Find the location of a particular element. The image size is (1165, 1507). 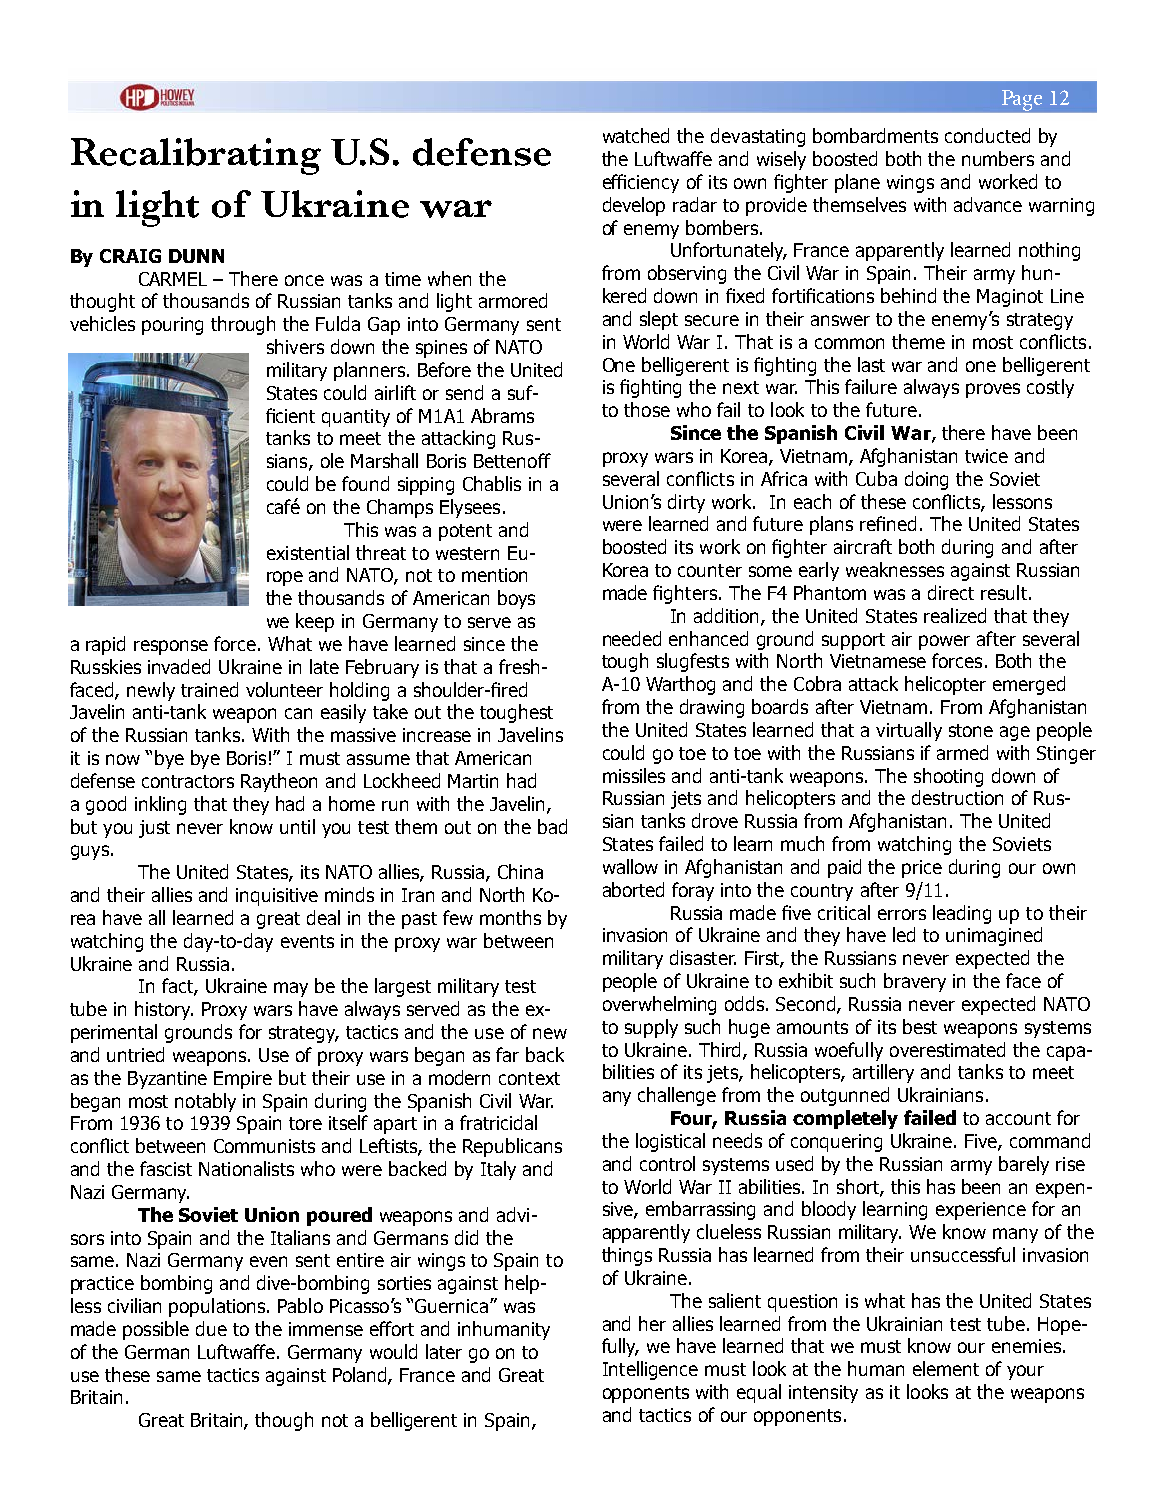

boys is located at coordinates (516, 599).
